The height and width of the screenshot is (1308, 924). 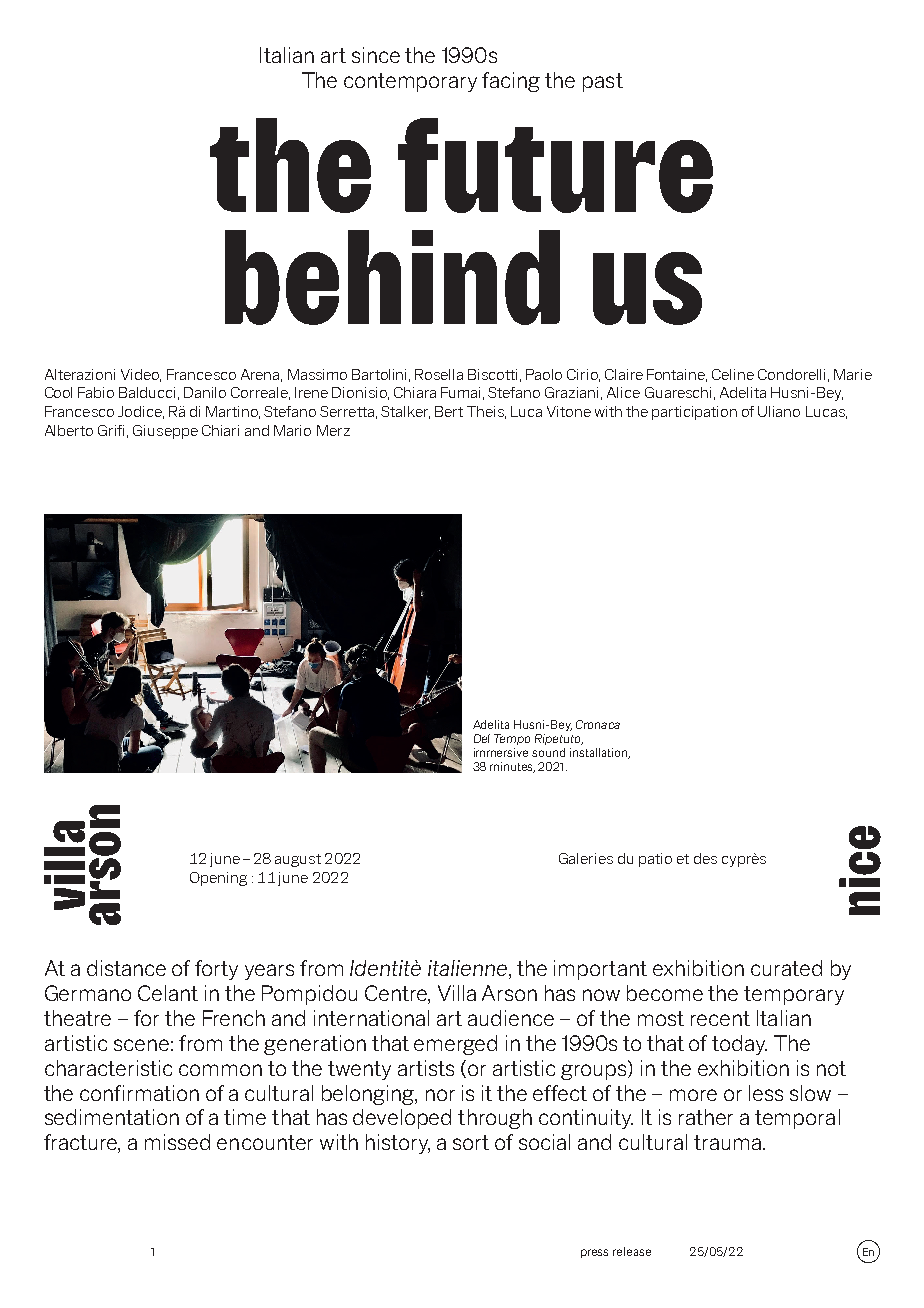 What do you see at coordinates (733, 374) in the screenshot?
I see `Celine` at bounding box center [733, 374].
